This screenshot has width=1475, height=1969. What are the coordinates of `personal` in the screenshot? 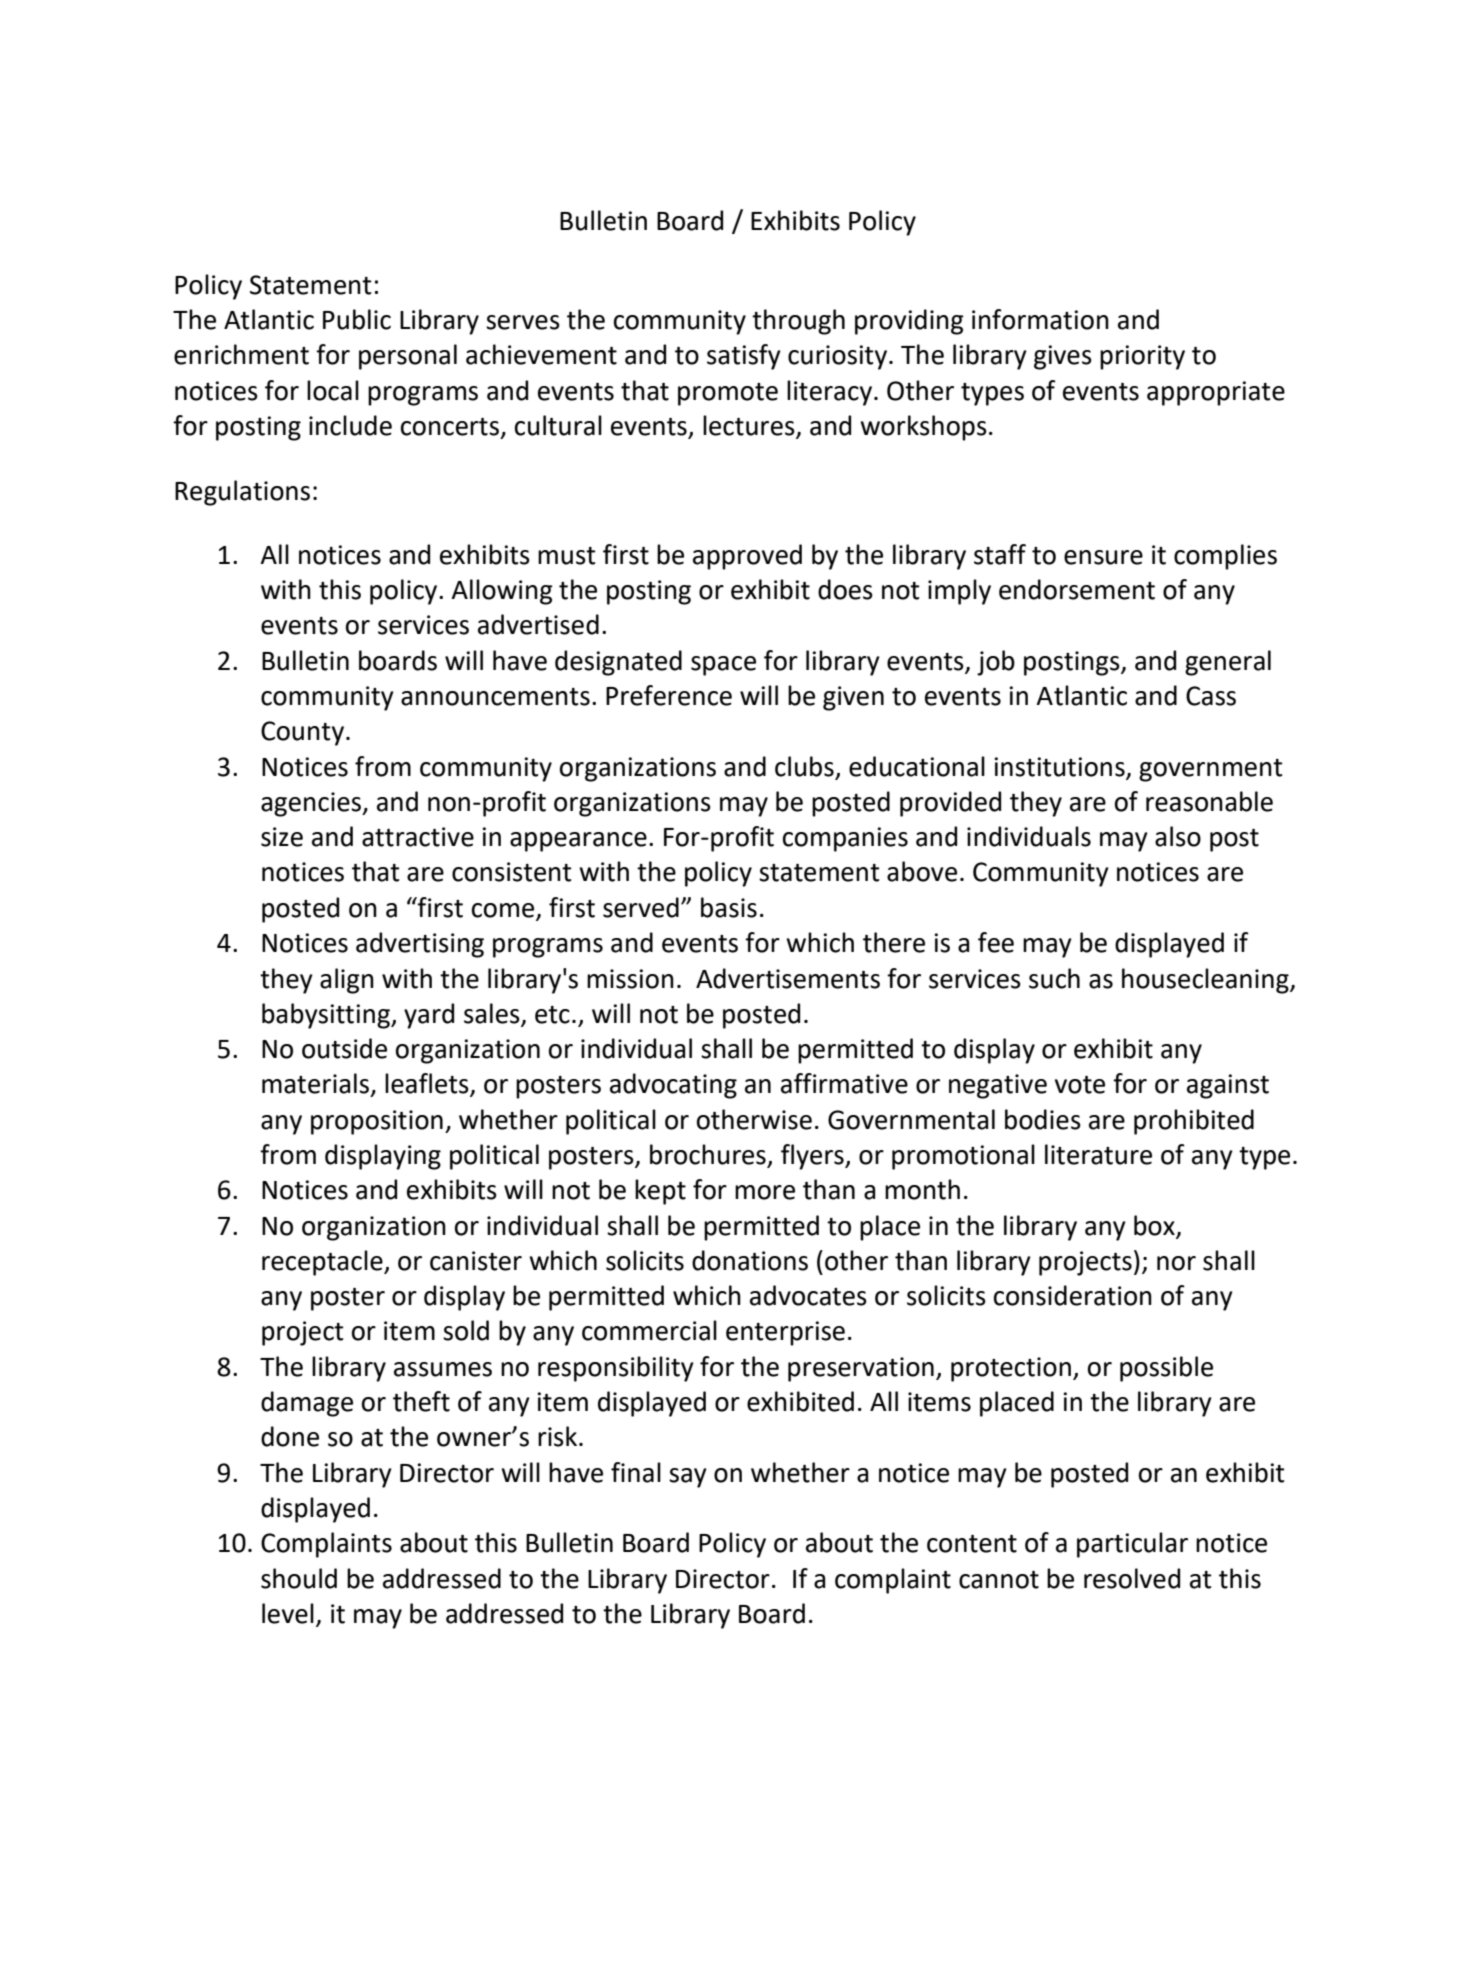 It's located at (408, 357).
